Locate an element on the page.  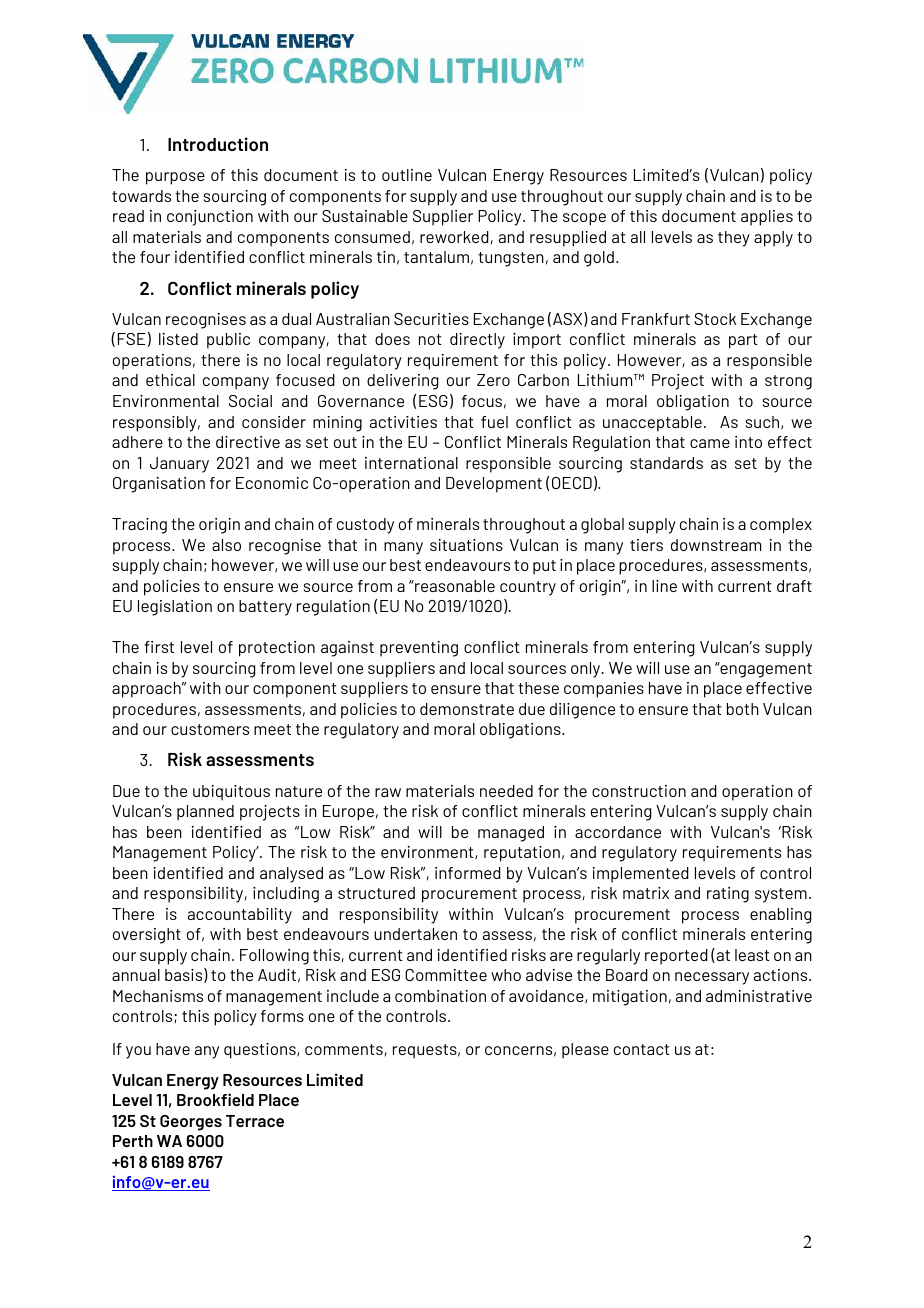
rating is located at coordinates (728, 895).
